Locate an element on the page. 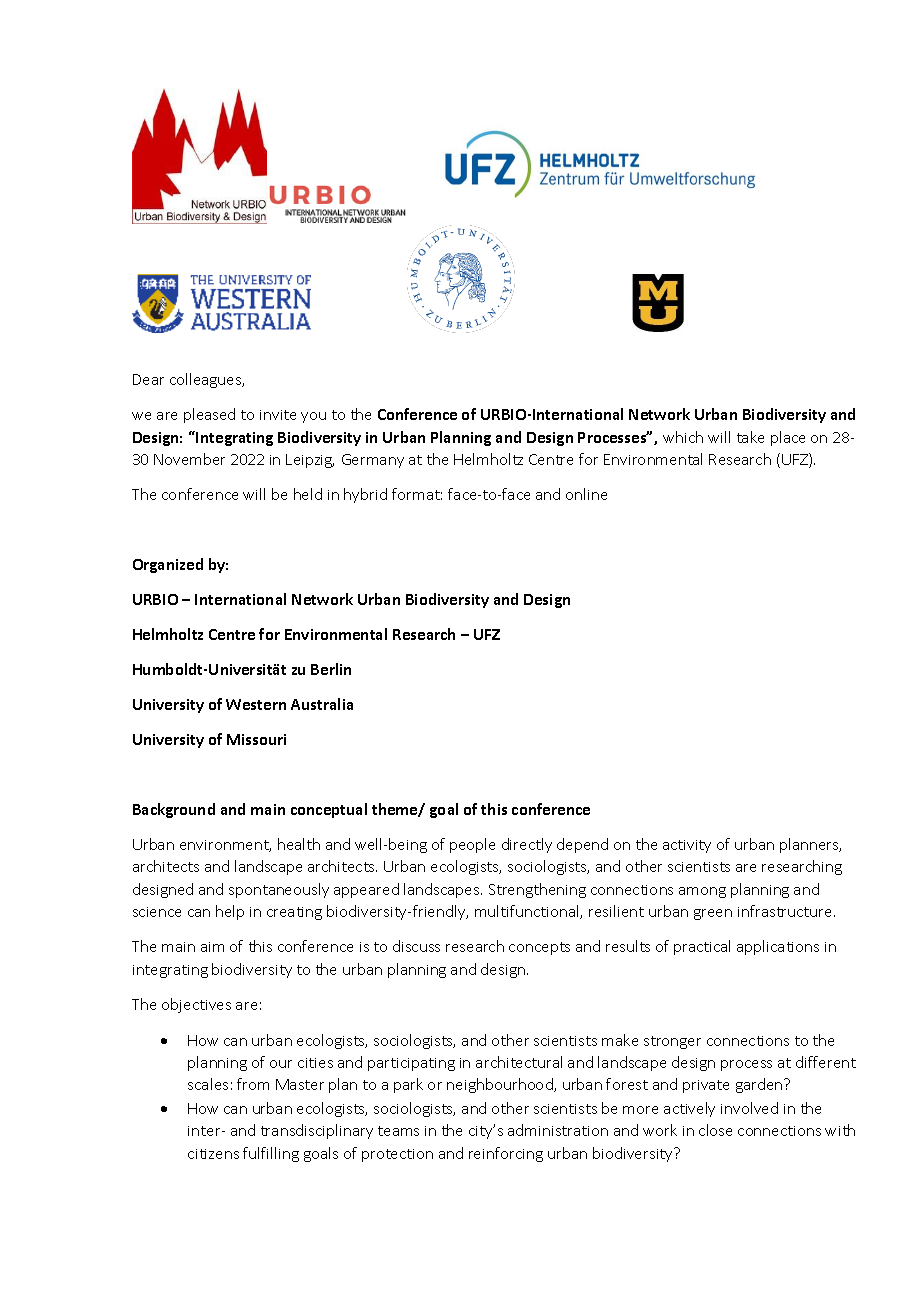 Image resolution: width=924 pixels, height=1308 pixels. Germany is located at coordinates (373, 461).
